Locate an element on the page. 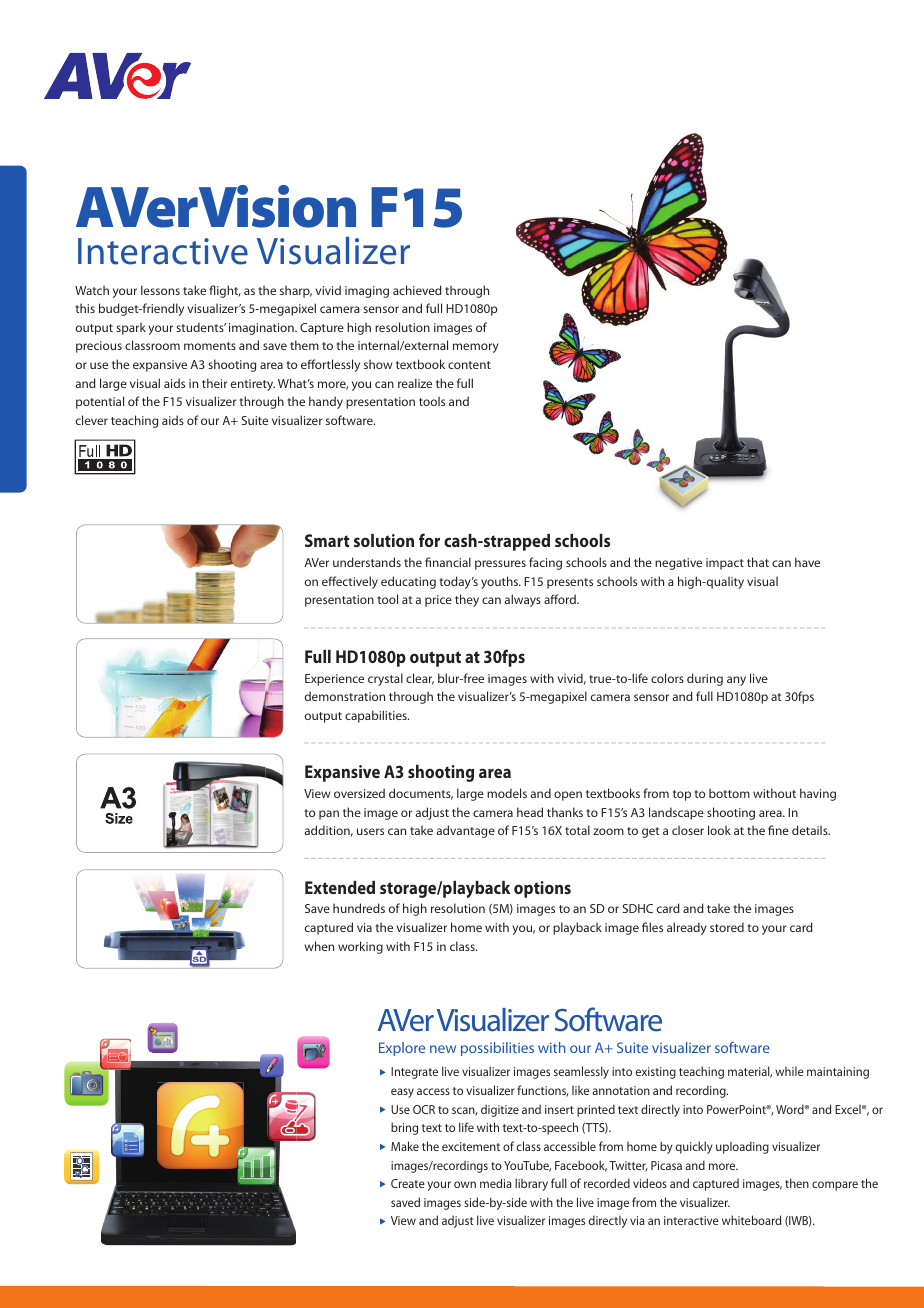 This document has width=924, height=1308. oversized is located at coordinates (359, 793).
